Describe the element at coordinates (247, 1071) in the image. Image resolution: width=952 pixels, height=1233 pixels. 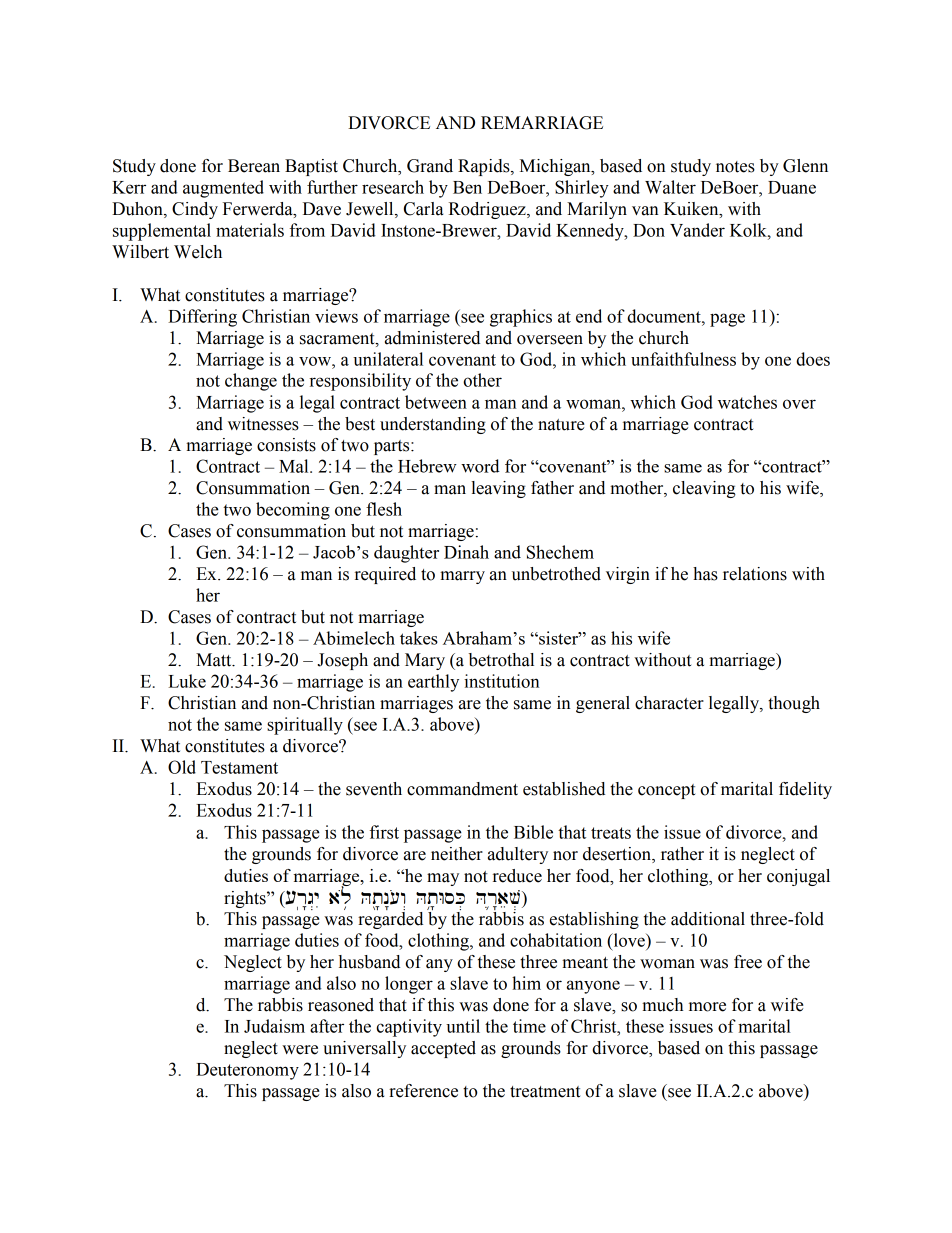
I see `Deuteronomy` at that location.
